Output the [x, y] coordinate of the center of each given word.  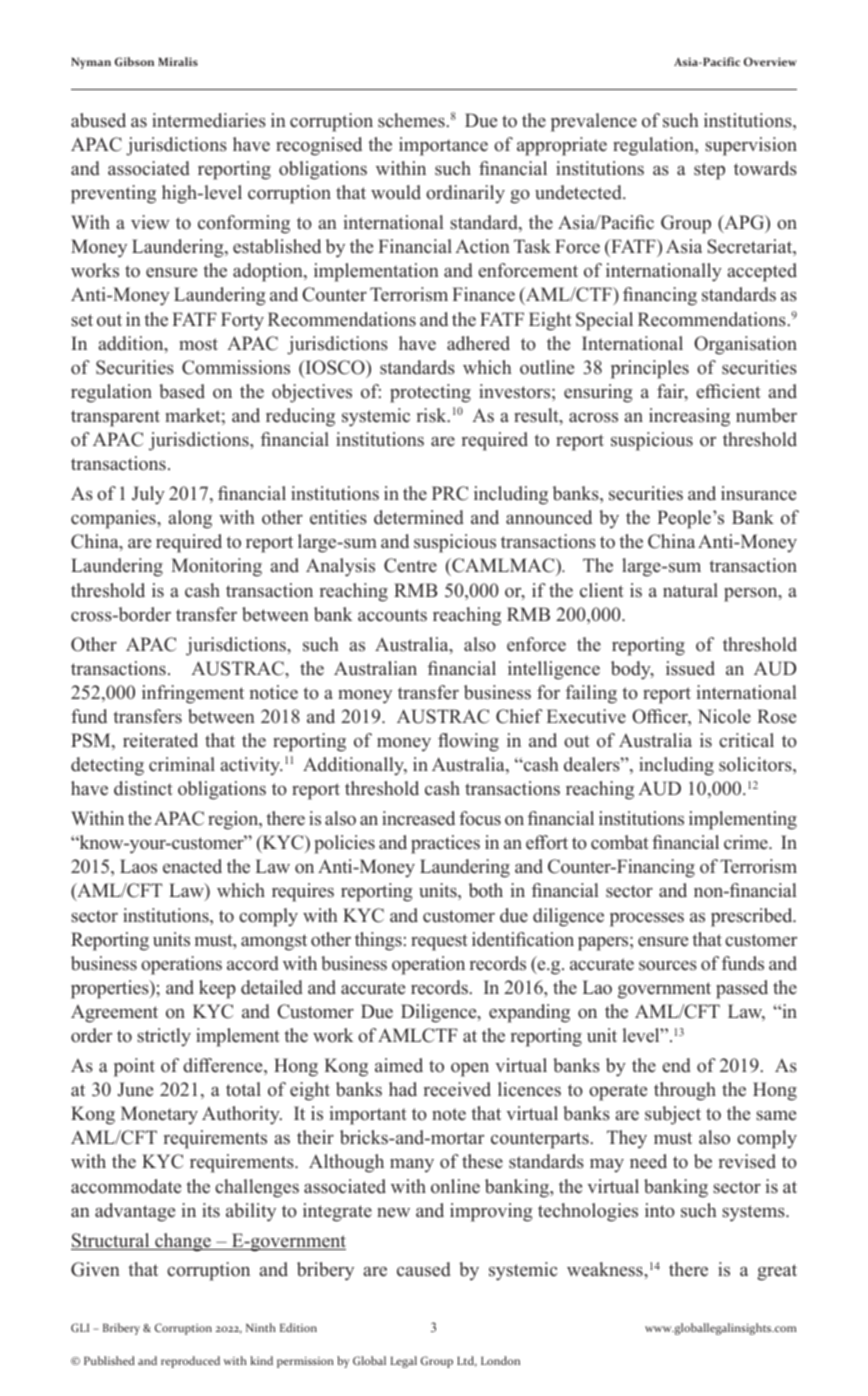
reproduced [190, 1362]
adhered [478, 343]
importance [443, 146]
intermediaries [209, 120]
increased [418, 818]
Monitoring [216, 567]
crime [747, 842]
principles [650, 369]
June [135, 1089]
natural [690, 590]
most [198, 344]
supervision [751, 146]
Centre [410, 565]
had [403, 1089]
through [685, 1091]
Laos [138, 866]
